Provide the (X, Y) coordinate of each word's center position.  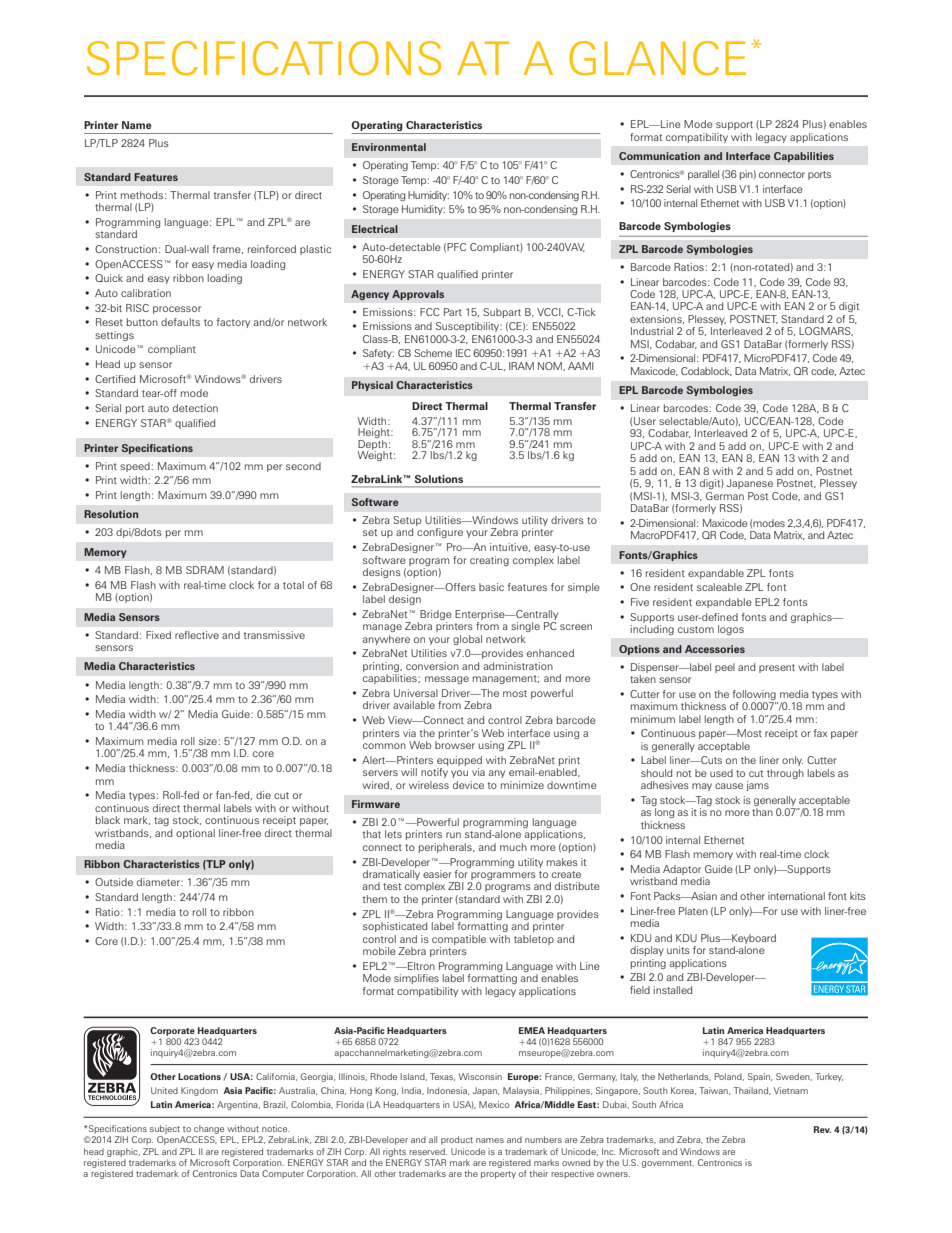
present (777, 668)
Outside (114, 882)
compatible (459, 940)
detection (195, 408)
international (796, 896)
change (209, 1129)
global (467, 640)
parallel (703, 175)
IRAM (521, 366)
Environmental (389, 147)
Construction (126, 249)
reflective (197, 635)
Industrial (652, 331)
